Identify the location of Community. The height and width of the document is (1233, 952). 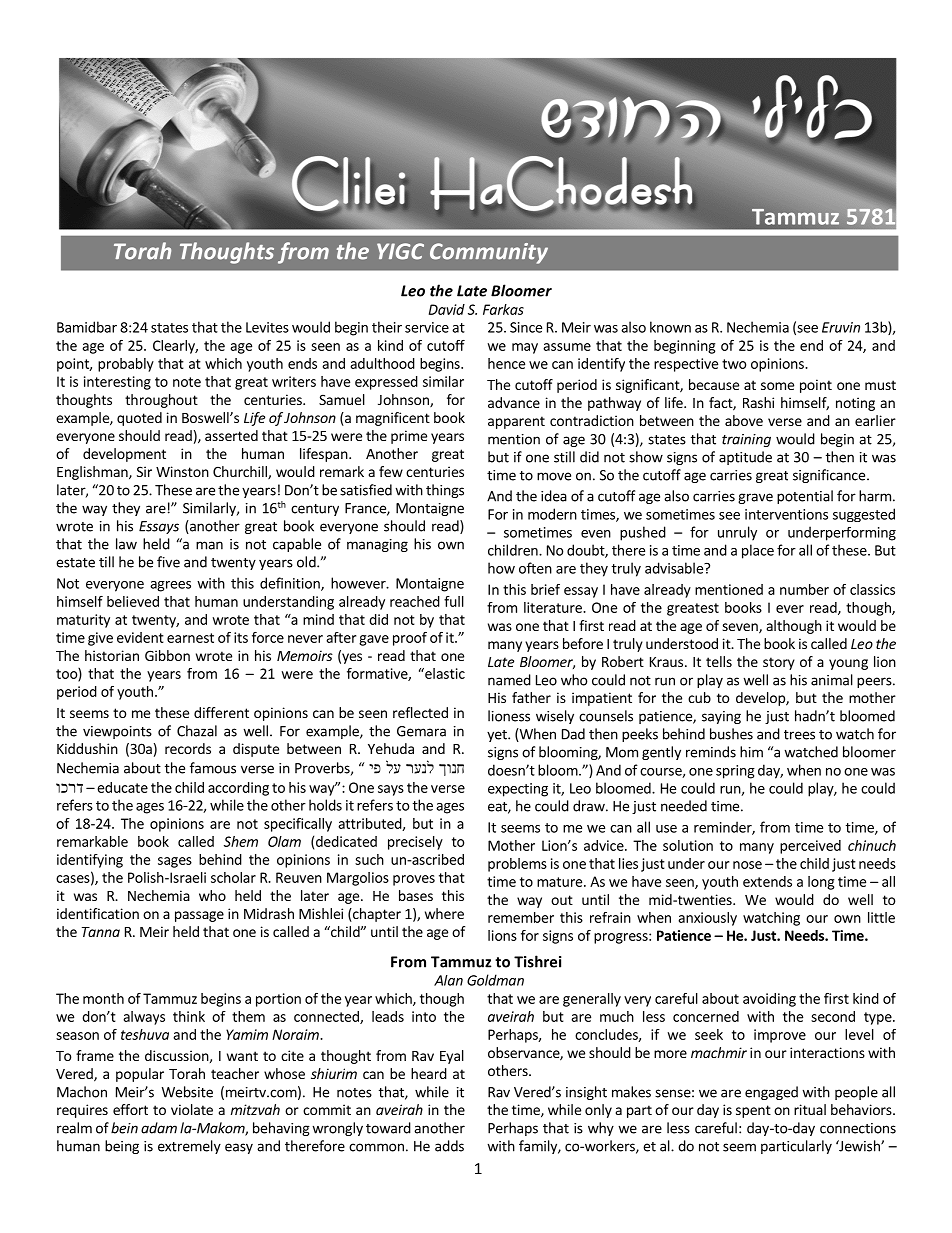
(489, 253).
